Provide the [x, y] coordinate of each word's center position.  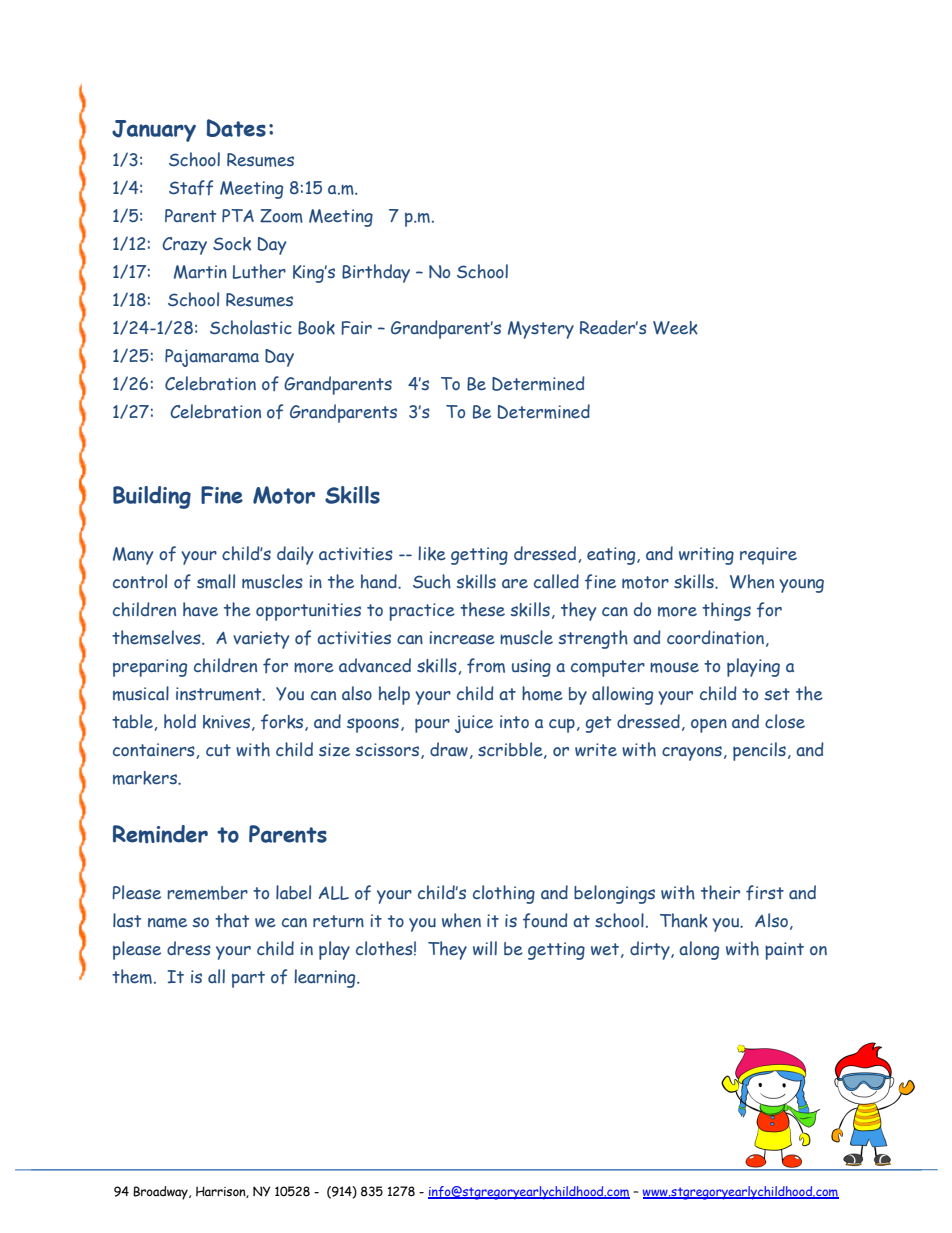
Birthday [376, 273]
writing [706, 556]
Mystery [541, 330]
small [216, 581]
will [485, 948]
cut [218, 750]
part [248, 979]
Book [316, 328]
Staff [191, 187]
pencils [759, 751]
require [768, 556]
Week [675, 328]
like [432, 553]
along [699, 950]
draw [449, 749]
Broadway [161, 1193]
